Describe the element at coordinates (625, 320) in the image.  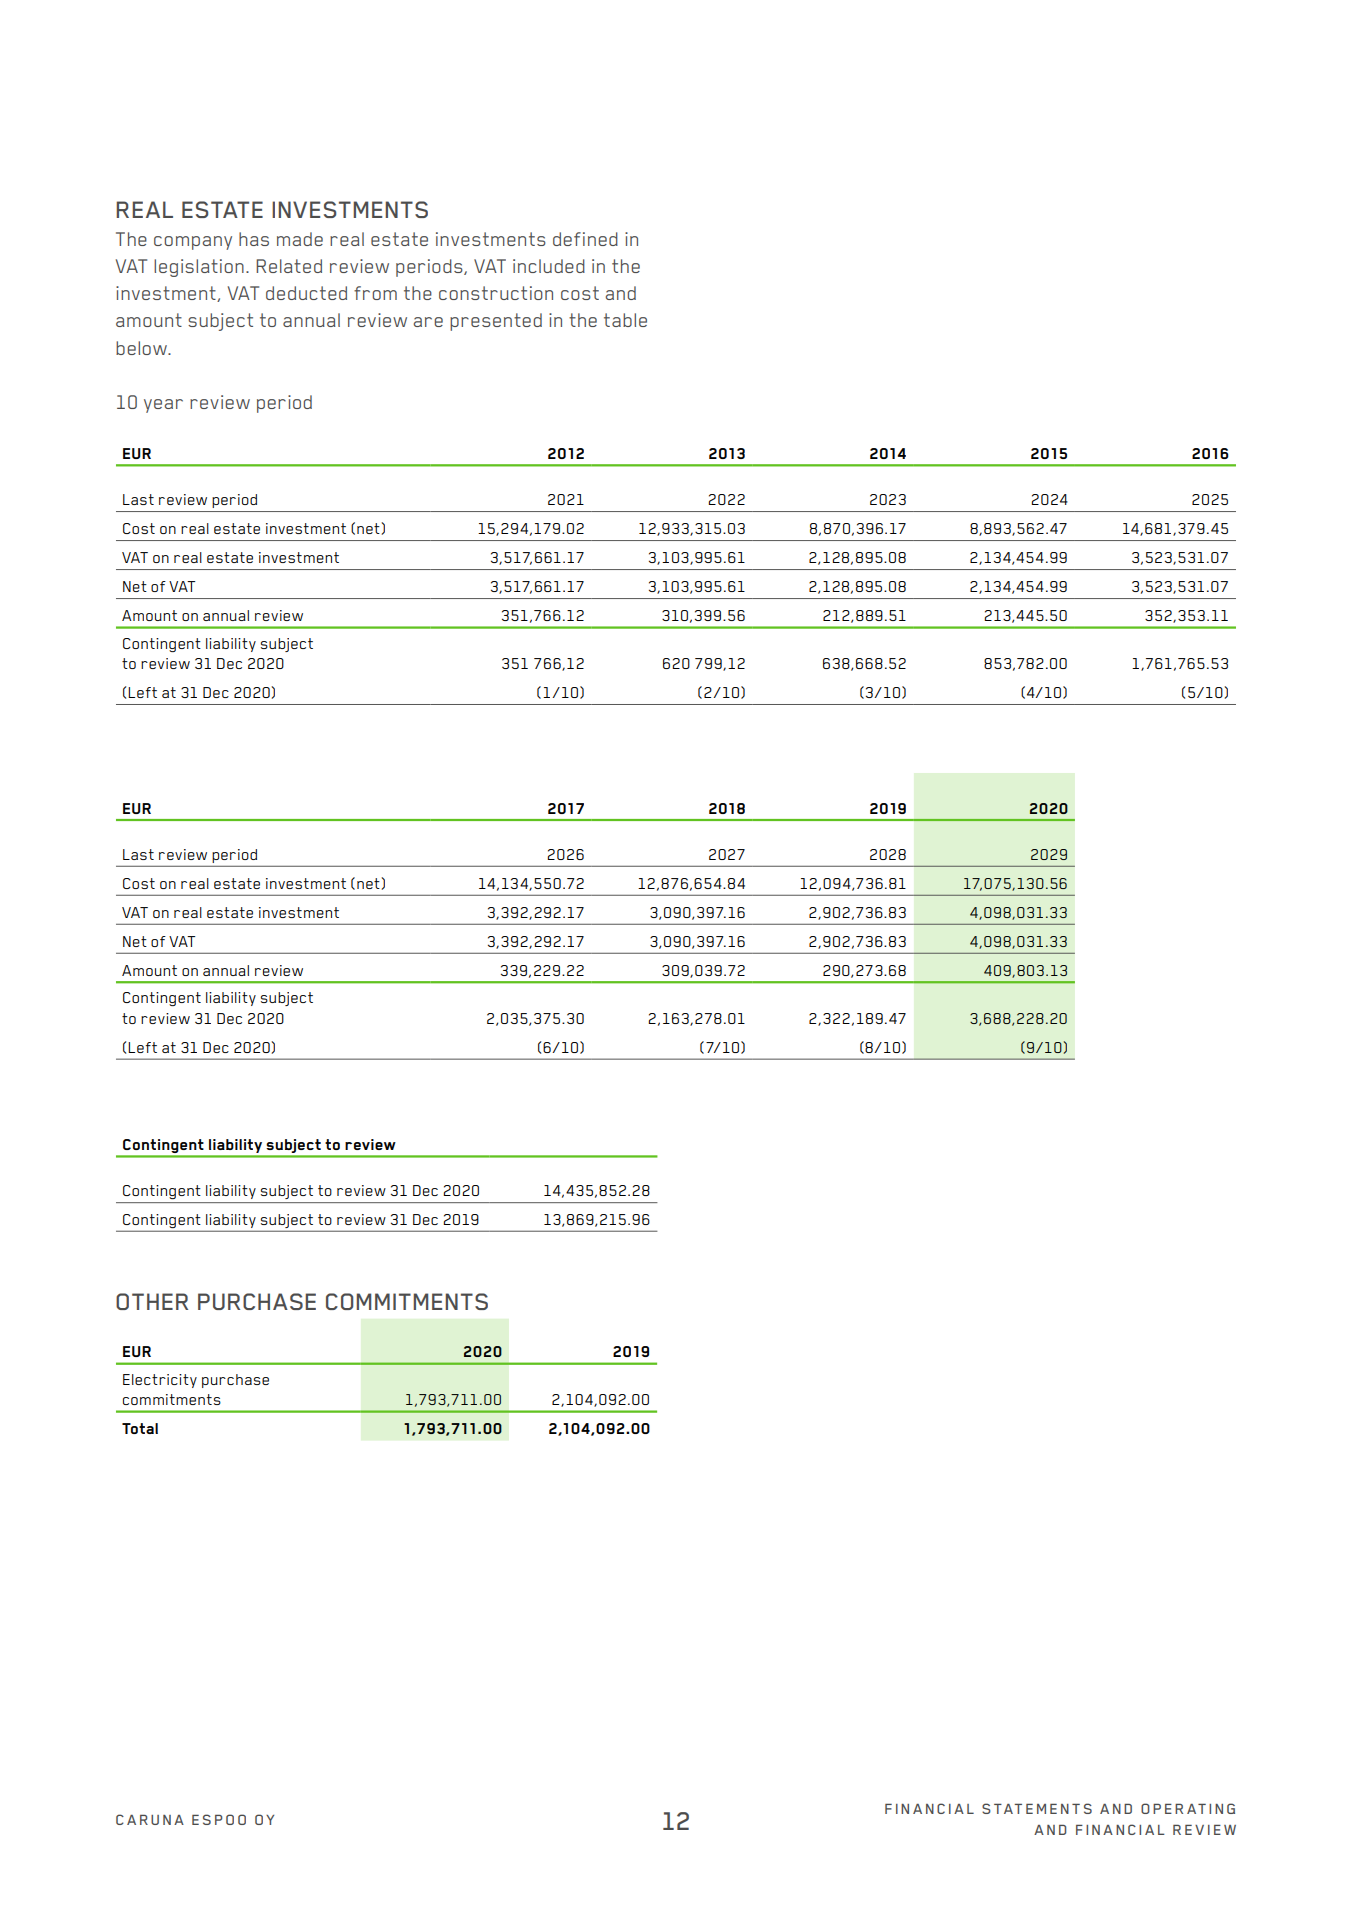
I see `table` at that location.
